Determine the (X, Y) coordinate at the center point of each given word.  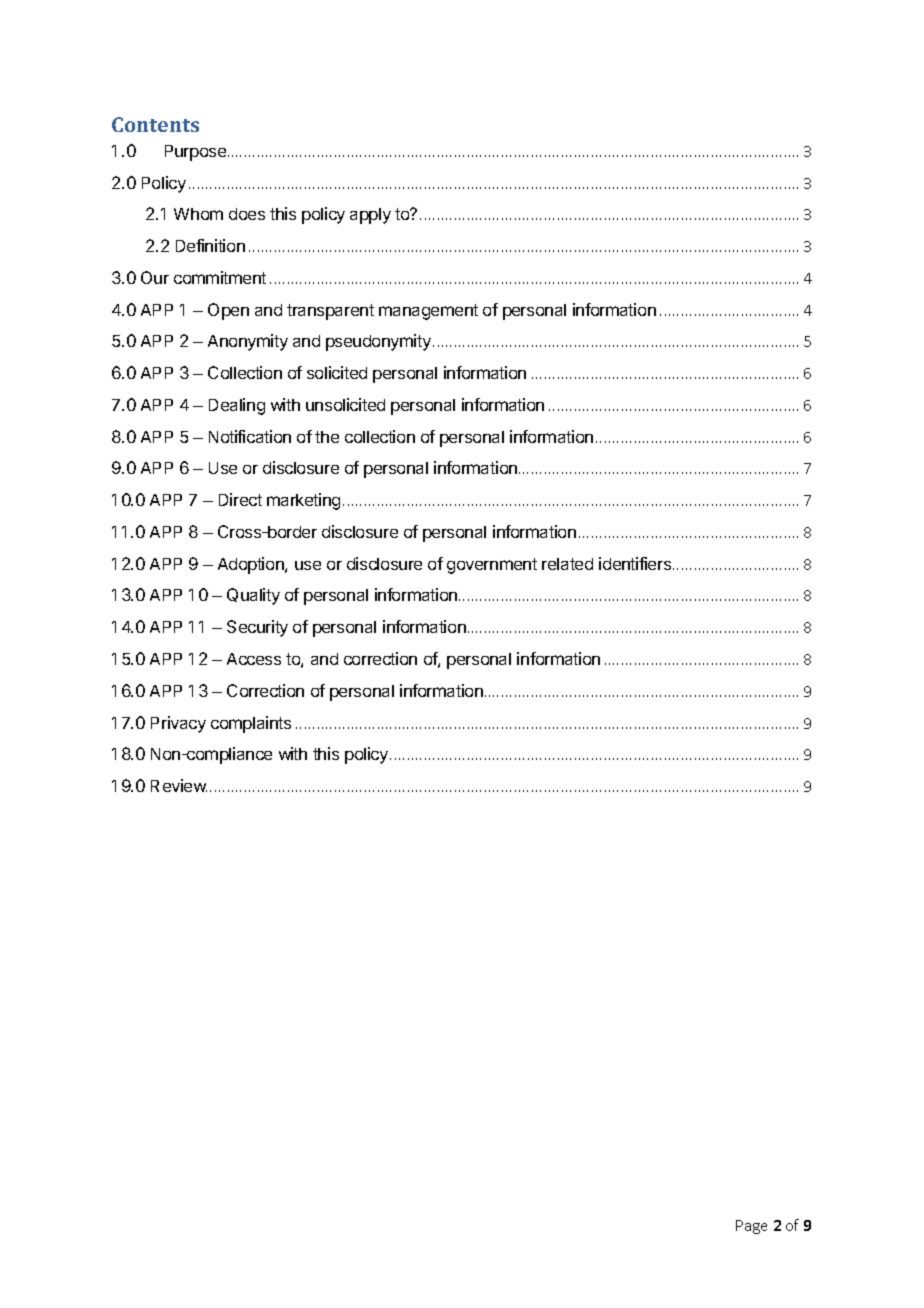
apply (370, 216)
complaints (251, 724)
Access (254, 659)
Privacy (178, 724)
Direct (240, 499)
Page (751, 1227)
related (567, 564)
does (247, 214)
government (492, 566)
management (428, 312)
